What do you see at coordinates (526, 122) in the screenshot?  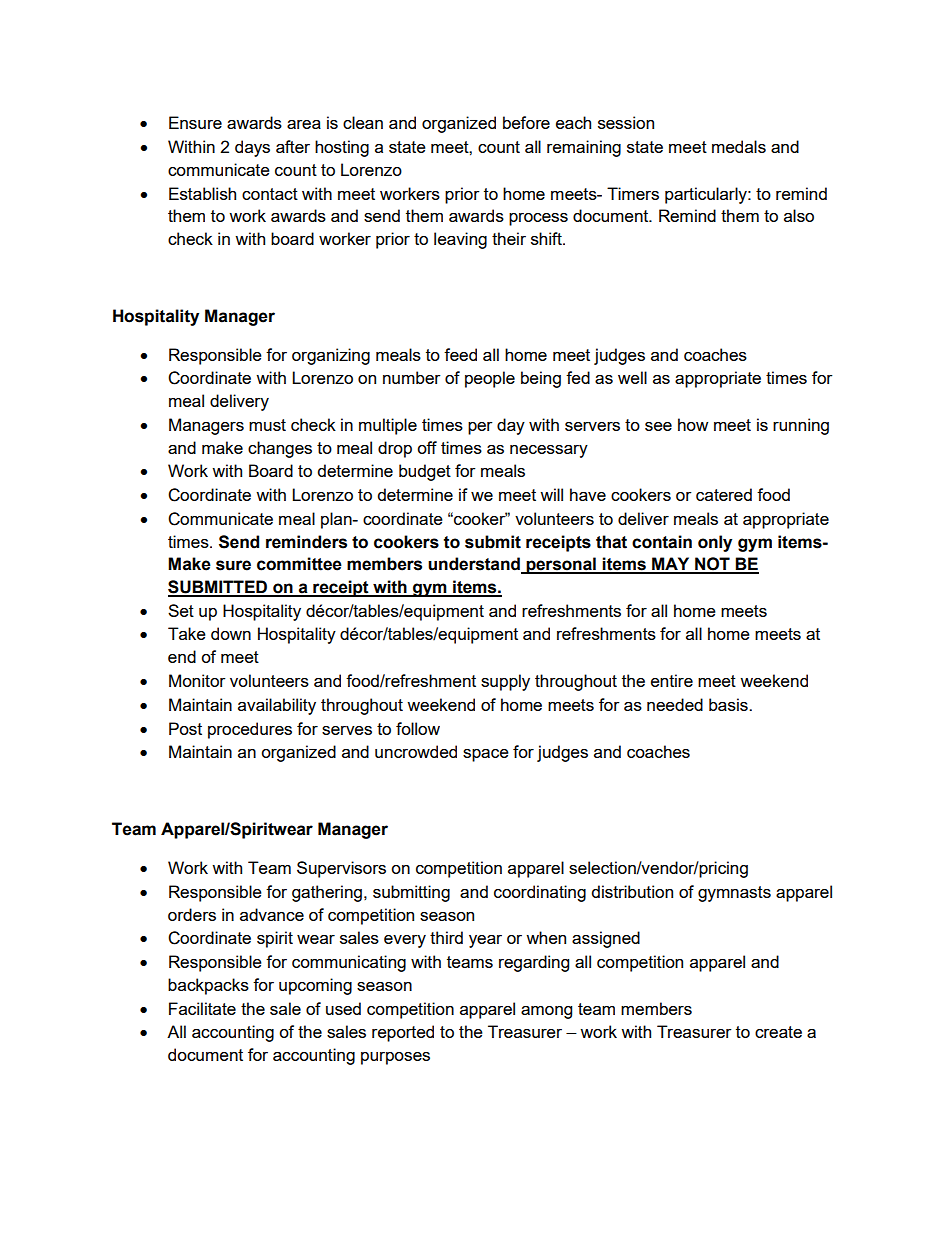 I see `before` at bounding box center [526, 122].
